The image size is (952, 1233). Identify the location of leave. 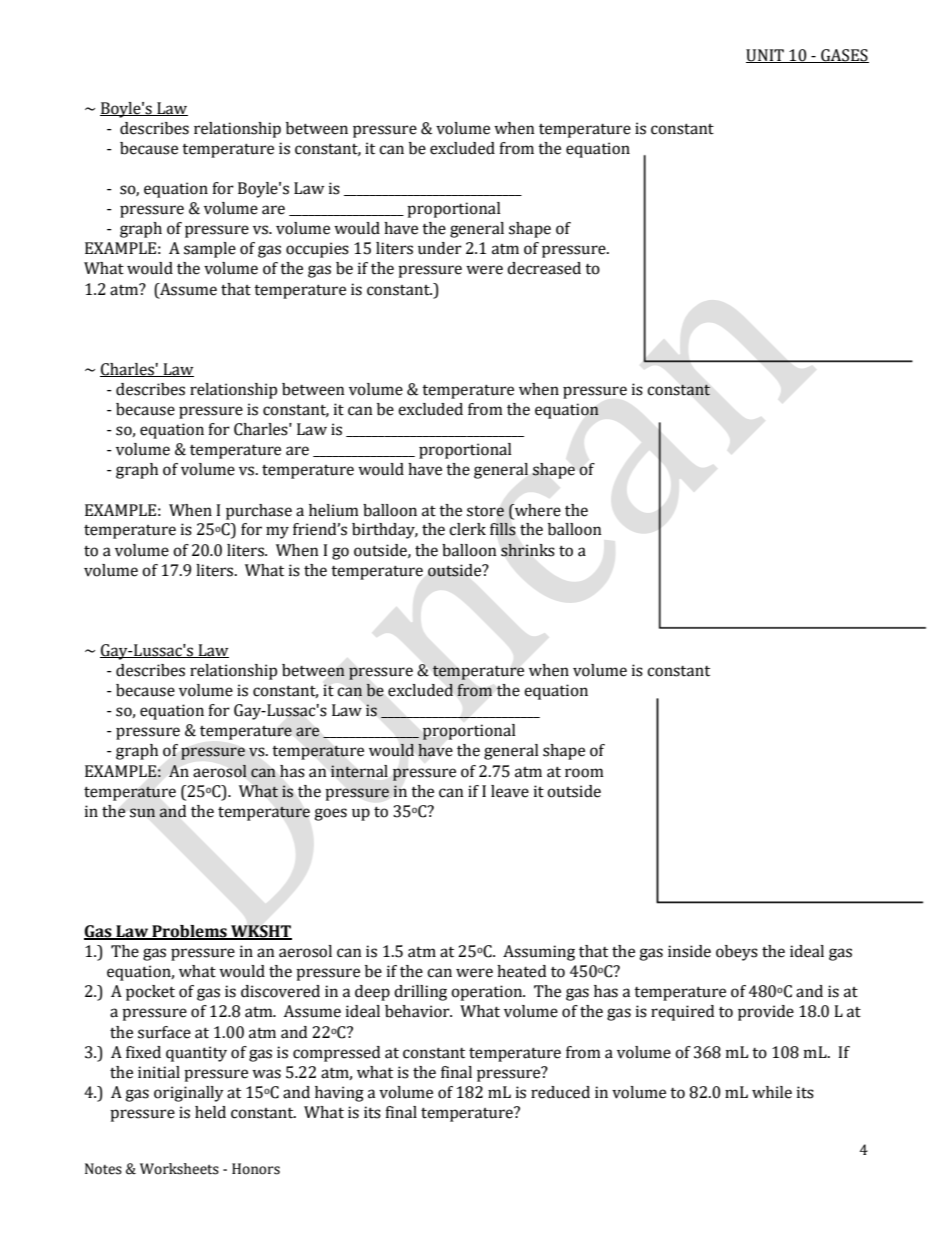
(510, 791).
